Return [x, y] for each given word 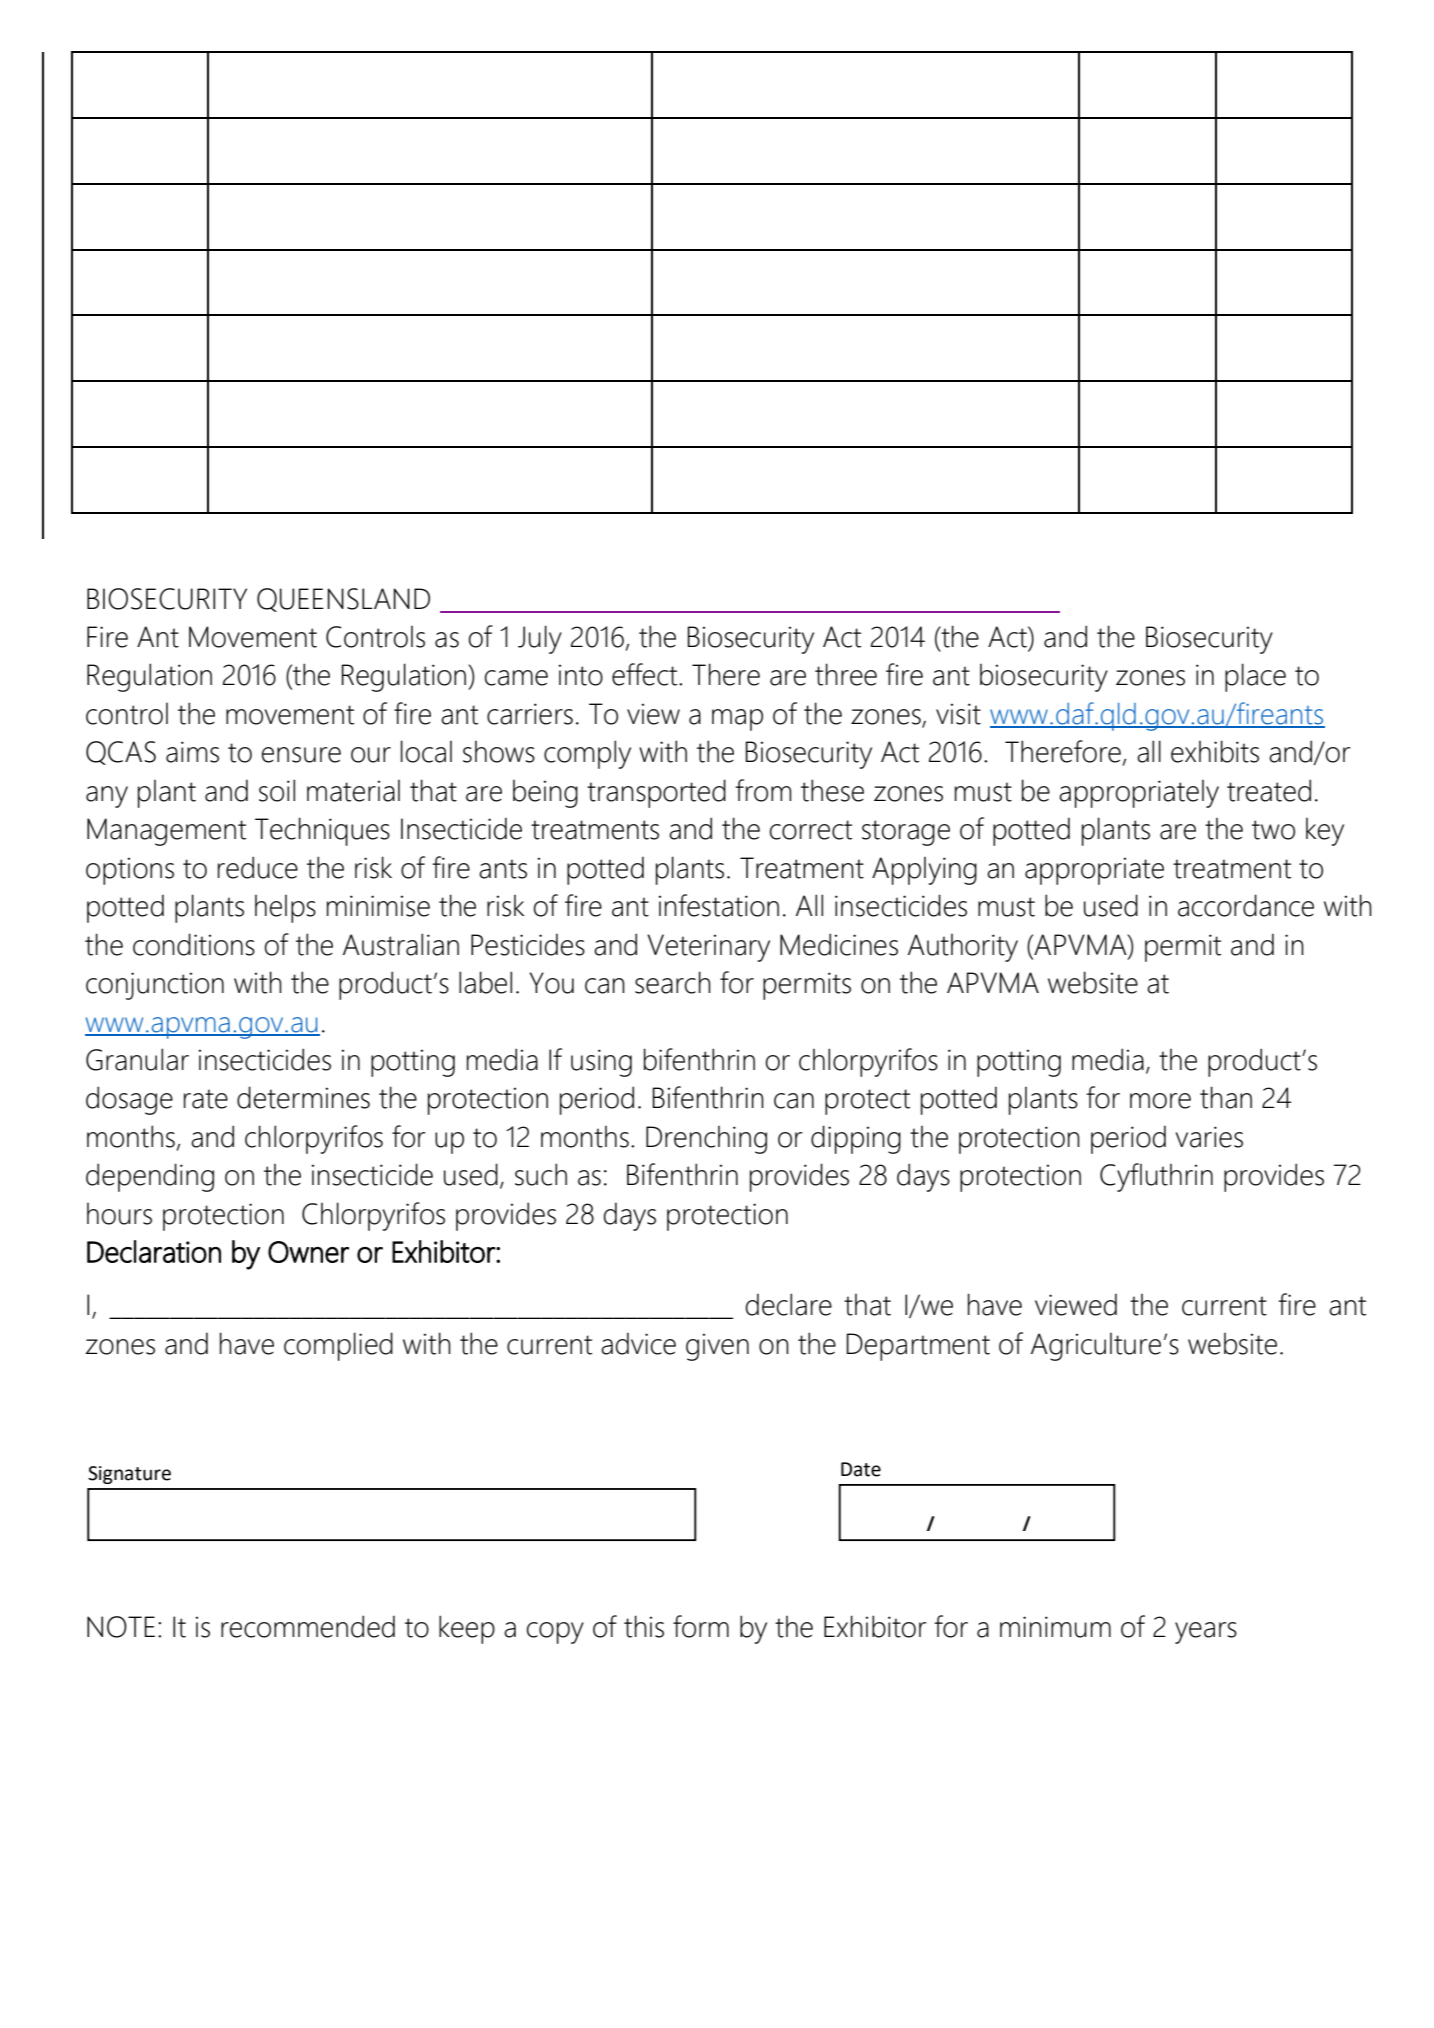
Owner [308, 1252]
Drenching [706, 1140]
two [1273, 830]
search [673, 982]
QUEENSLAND [343, 600]
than [1226, 1097]
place [1255, 677]
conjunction [155, 986]
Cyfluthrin [1156, 1177]
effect [646, 674]
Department [918, 1347]
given [717, 1347]
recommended [308, 1626]
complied [338, 1346]
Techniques [322, 831]
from [763, 790]
